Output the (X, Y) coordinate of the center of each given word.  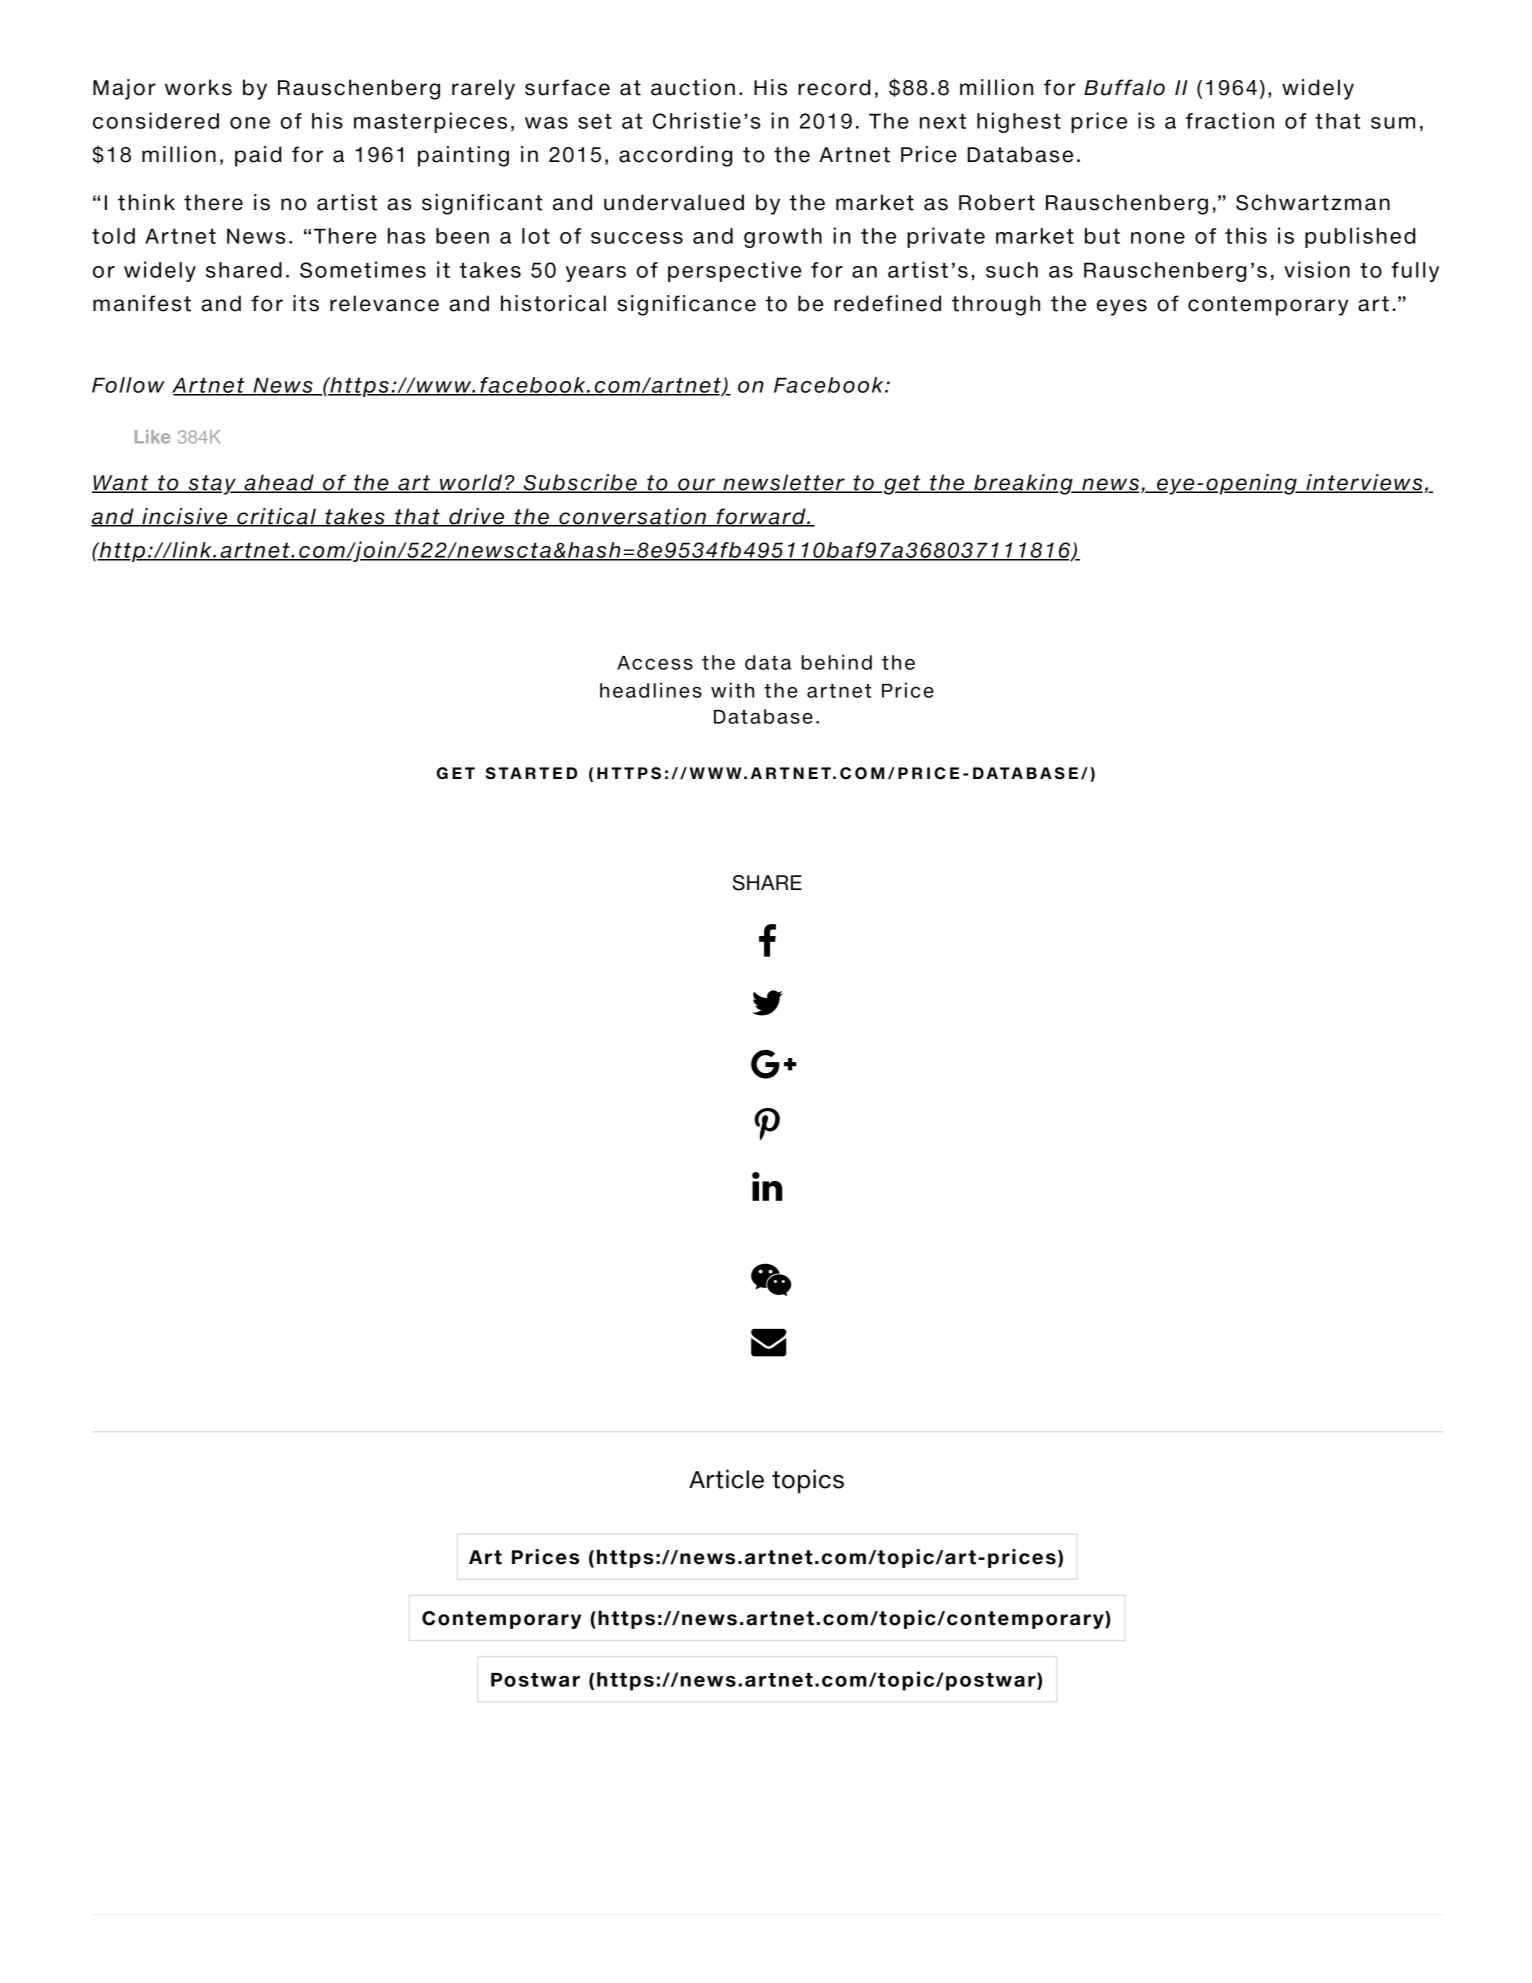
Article (726, 1479)
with (732, 690)
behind (836, 662)
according (675, 156)
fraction (1230, 120)
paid (258, 156)
